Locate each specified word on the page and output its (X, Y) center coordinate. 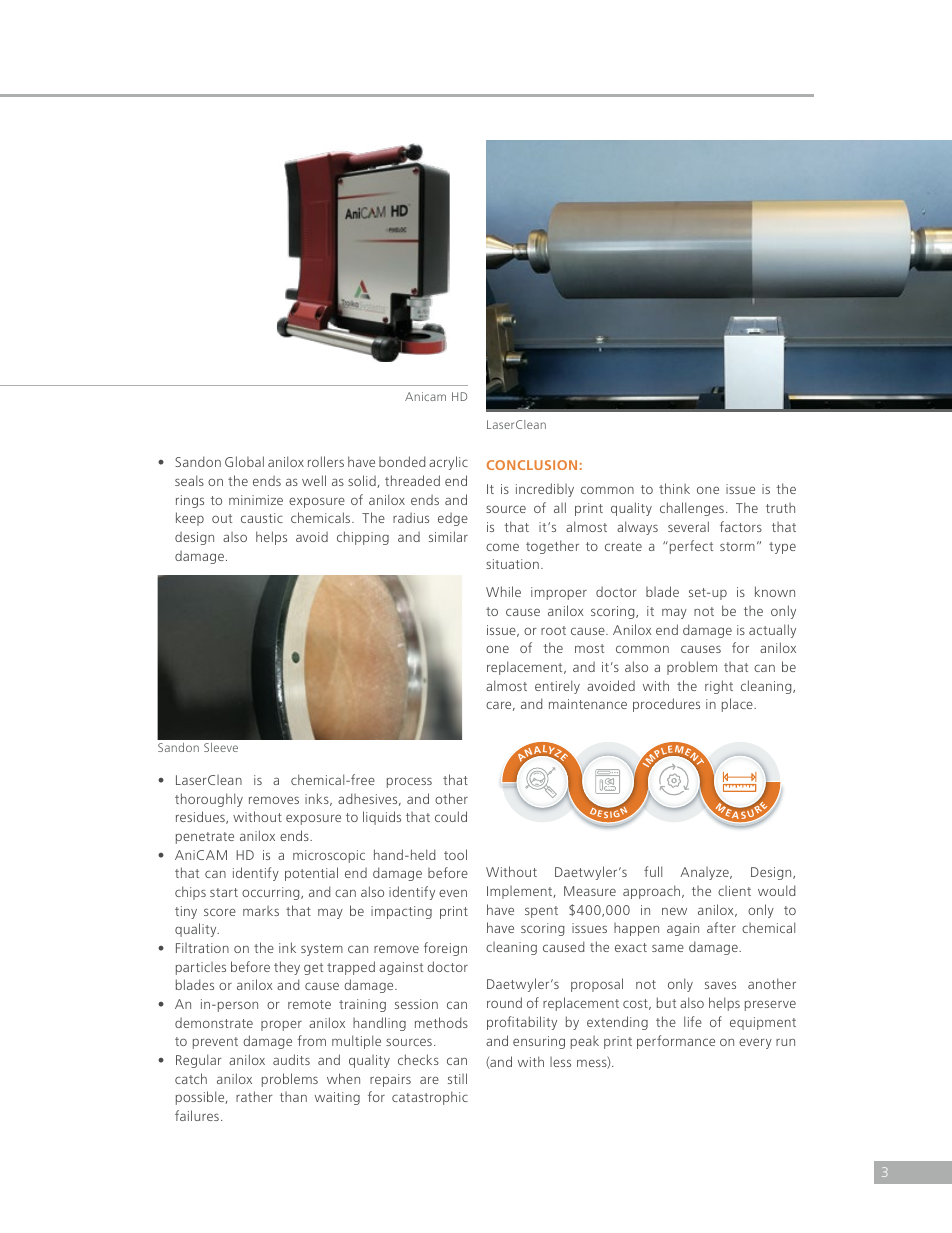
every (755, 1043)
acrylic (448, 463)
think (674, 488)
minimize (256, 500)
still (457, 1078)
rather (254, 1096)
